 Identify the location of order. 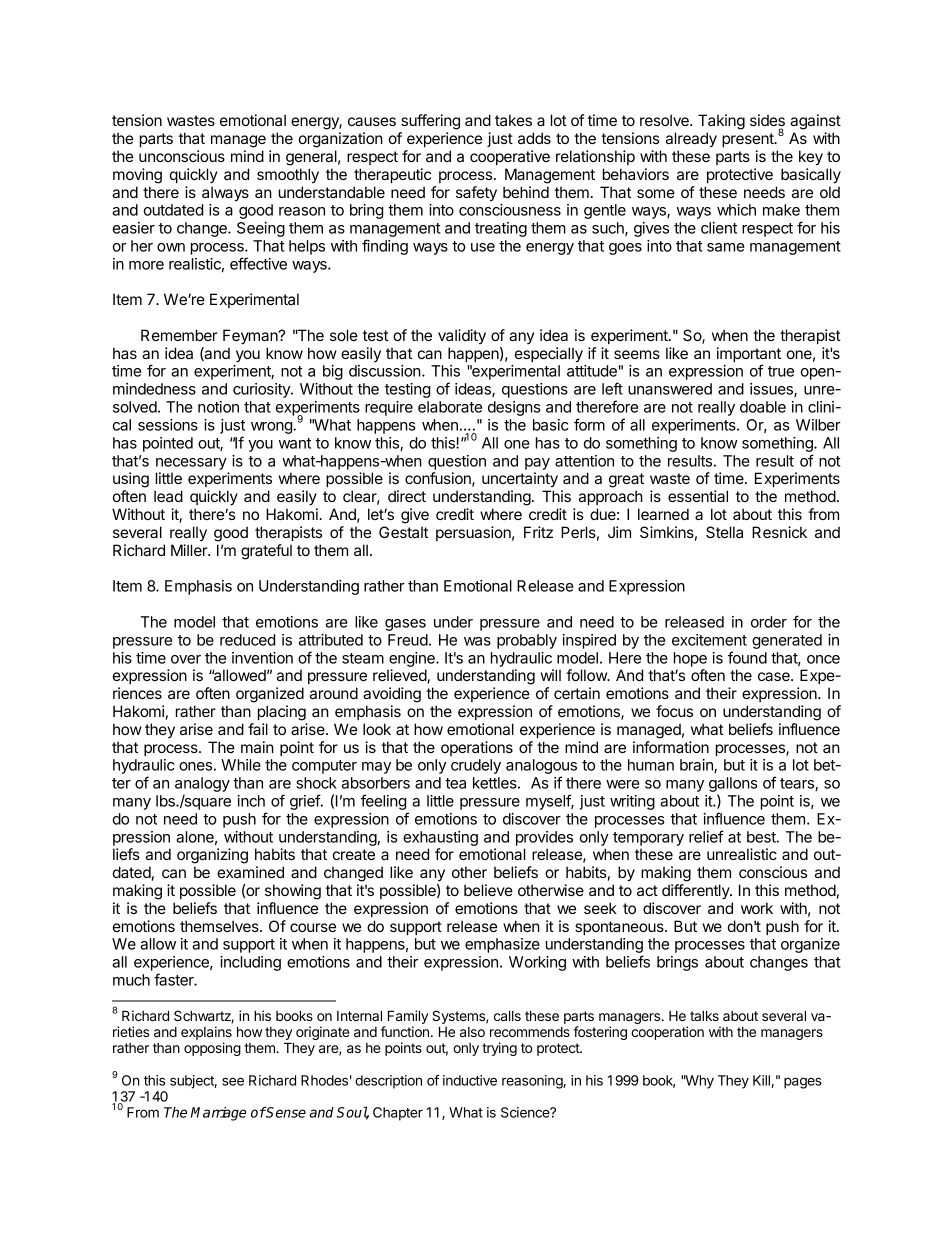
(769, 622).
